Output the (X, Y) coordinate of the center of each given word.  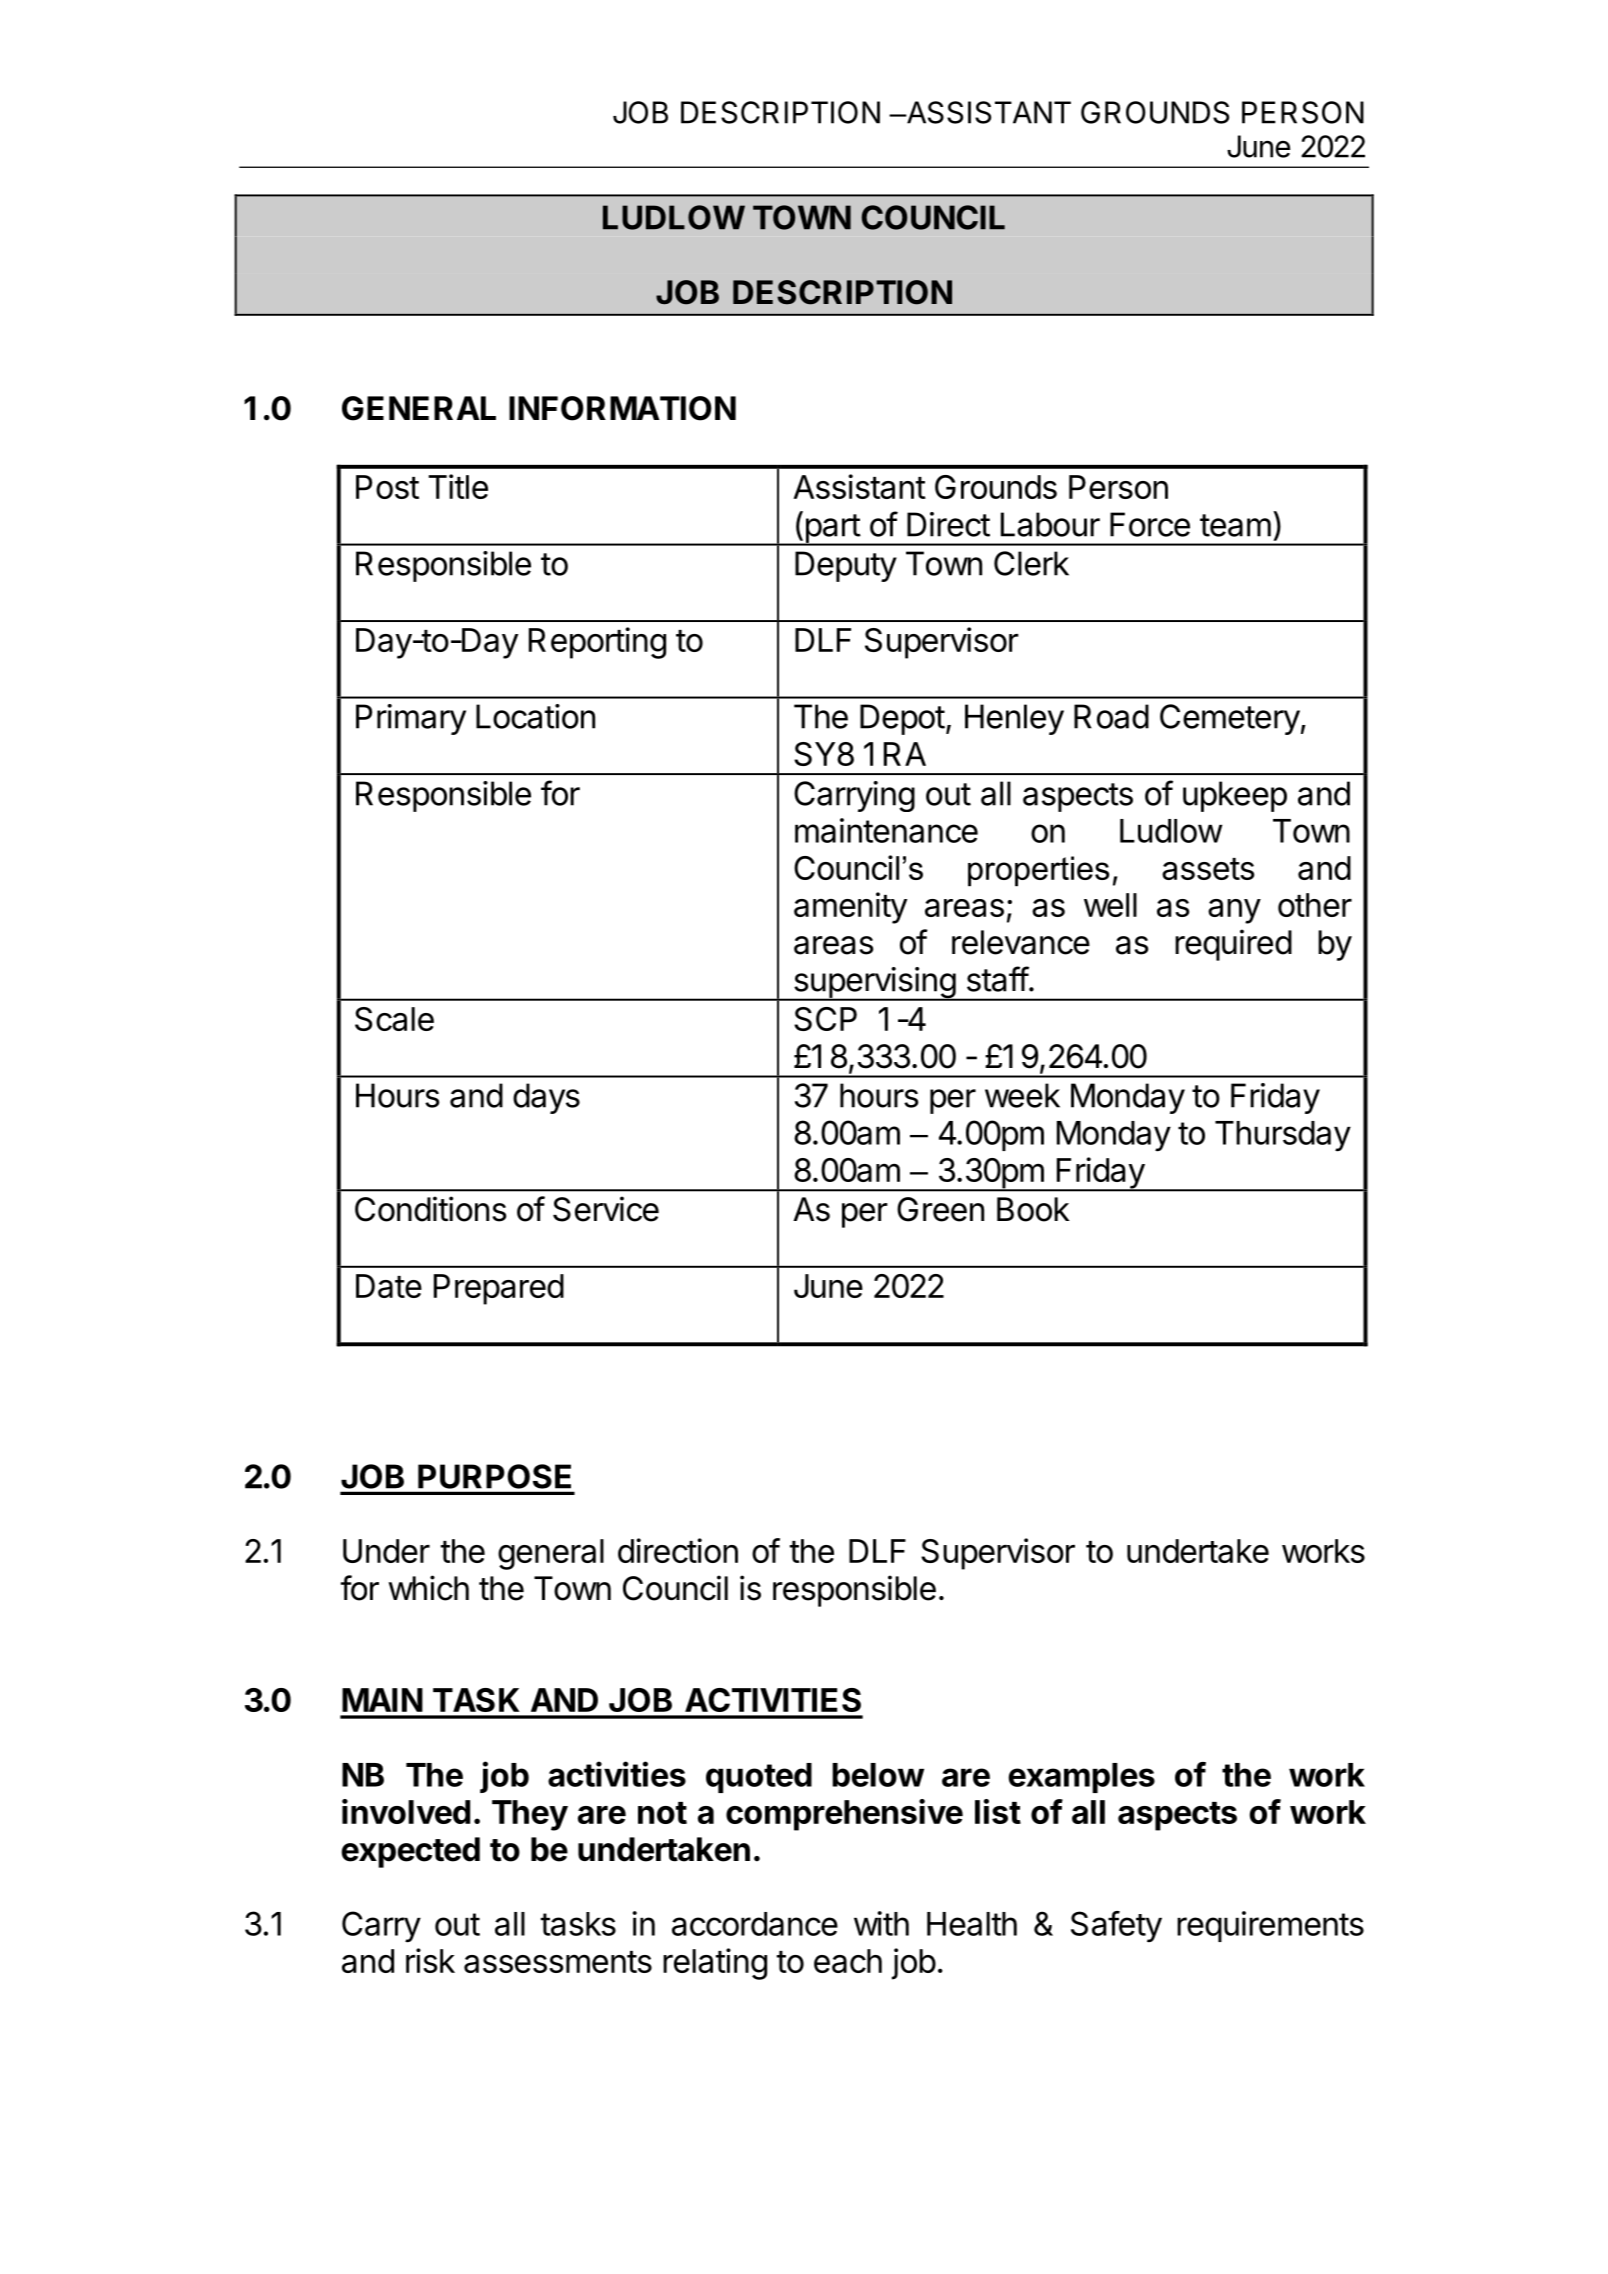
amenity (850, 908)
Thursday (1283, 1136)
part (832, 529)
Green (940, 1209)
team (1235, 525)
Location (535, 716)
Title (458, 486)
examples (1081, 1778)
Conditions (430, 1209)
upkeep (1235, 796)
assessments (558, 1962)
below (878, 1775)
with (881, 1923)
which (428, 1588)
